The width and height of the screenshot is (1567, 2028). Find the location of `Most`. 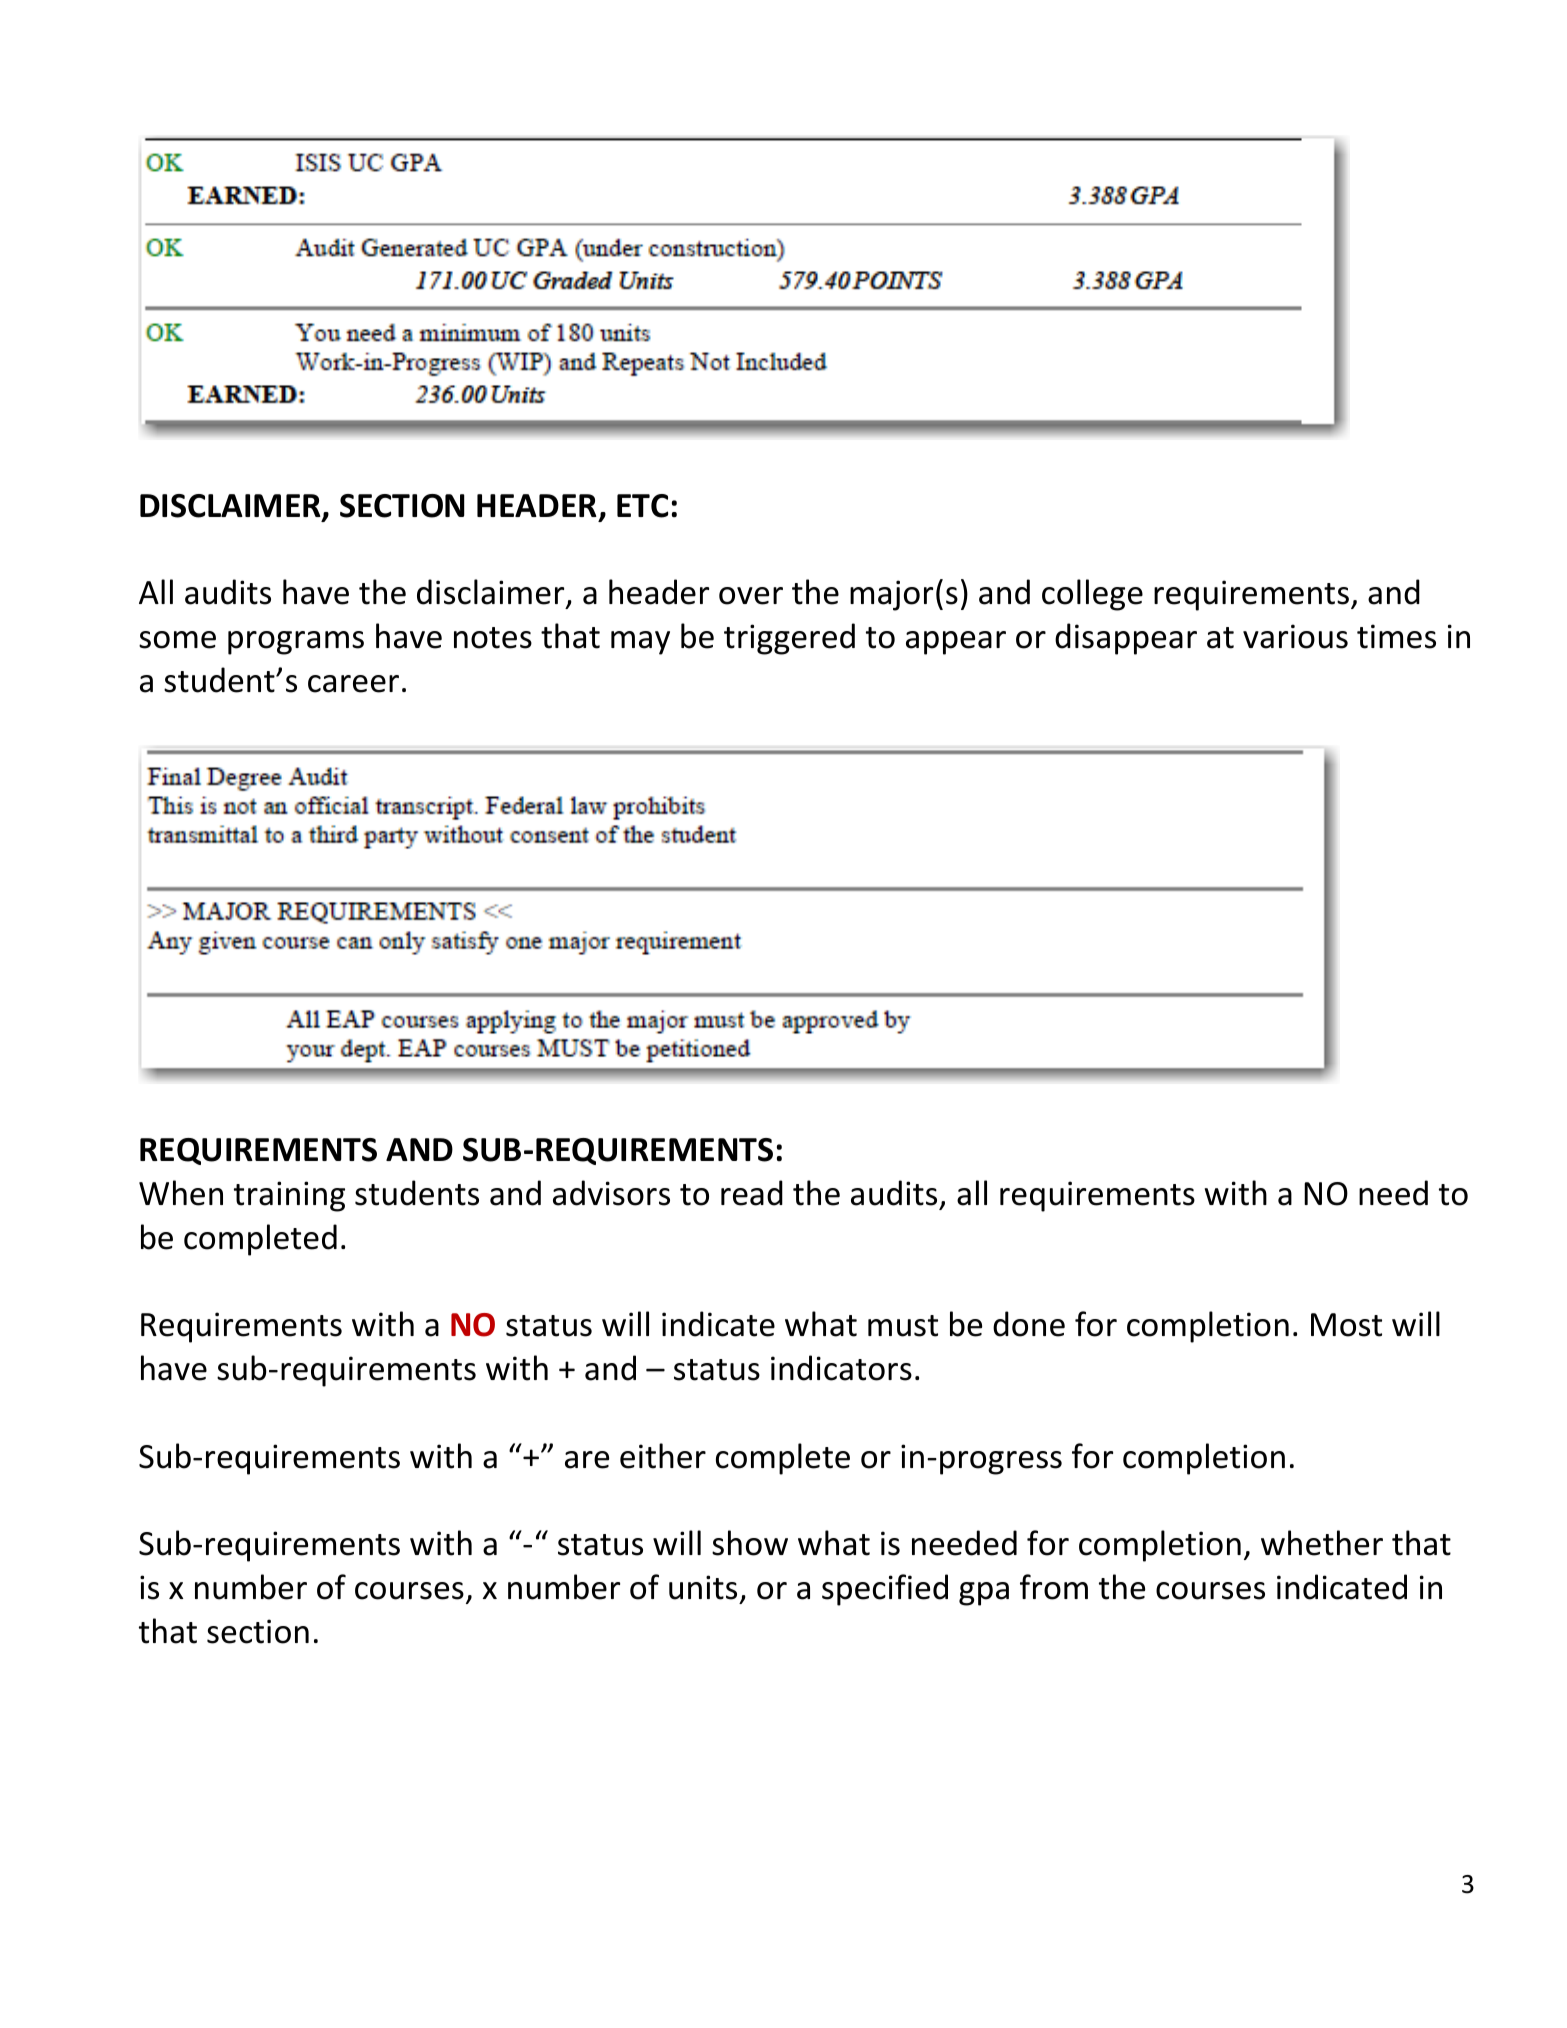

Most is located at coordinates (1346, 1325).
